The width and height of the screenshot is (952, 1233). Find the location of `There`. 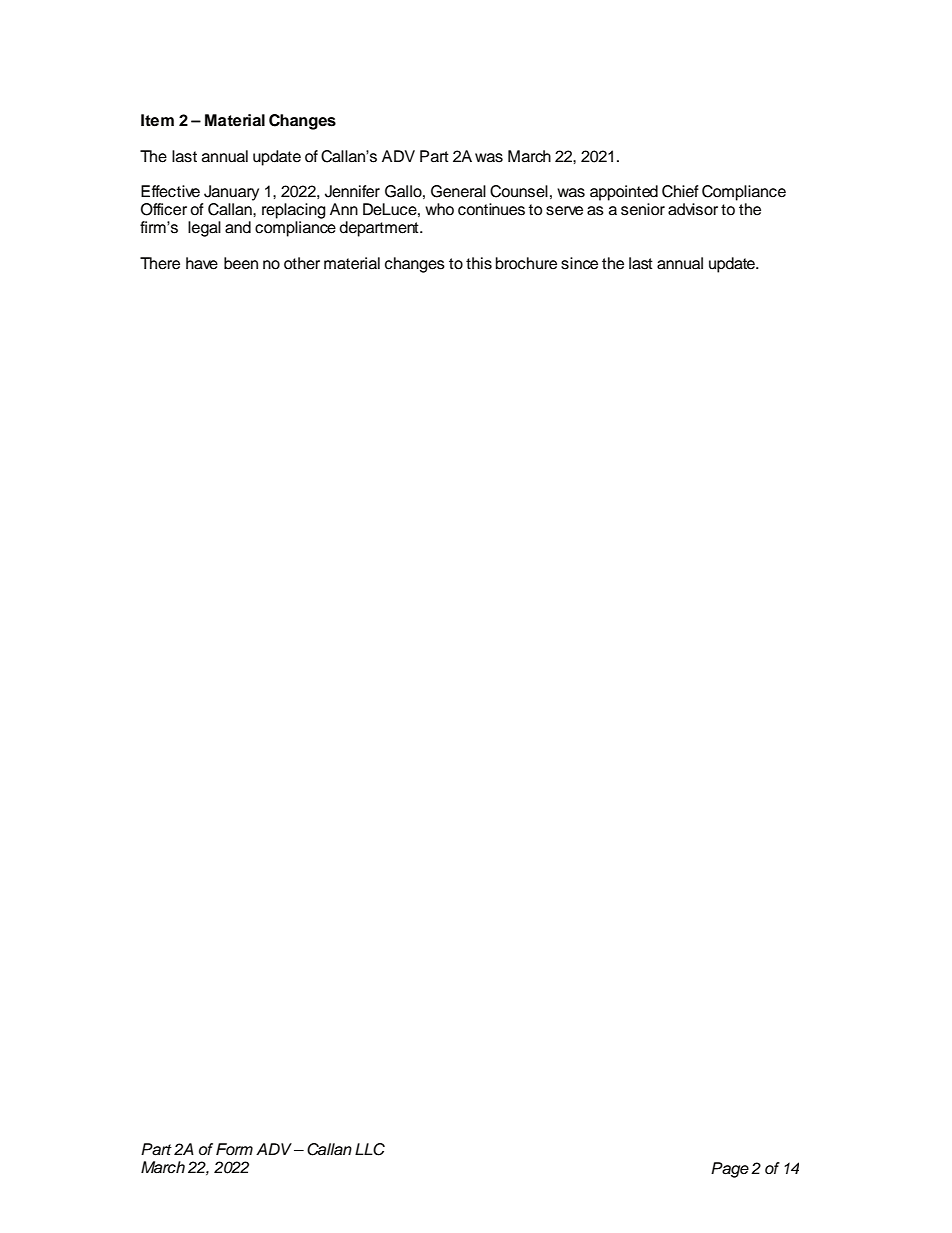

There is located at coordinates (160, 263).
